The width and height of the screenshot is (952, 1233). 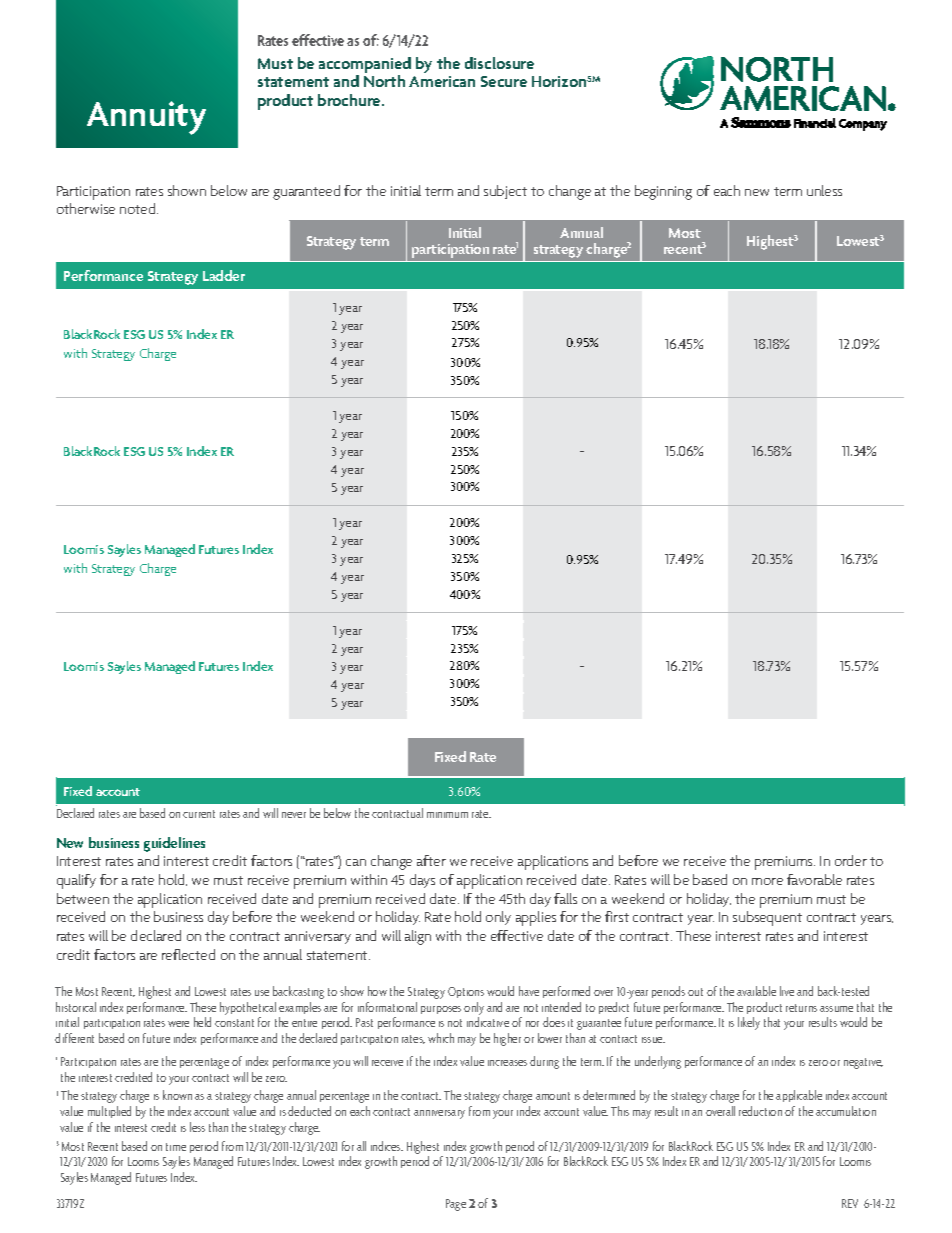 I want to click on minimum, so click(x=447, y=815).
